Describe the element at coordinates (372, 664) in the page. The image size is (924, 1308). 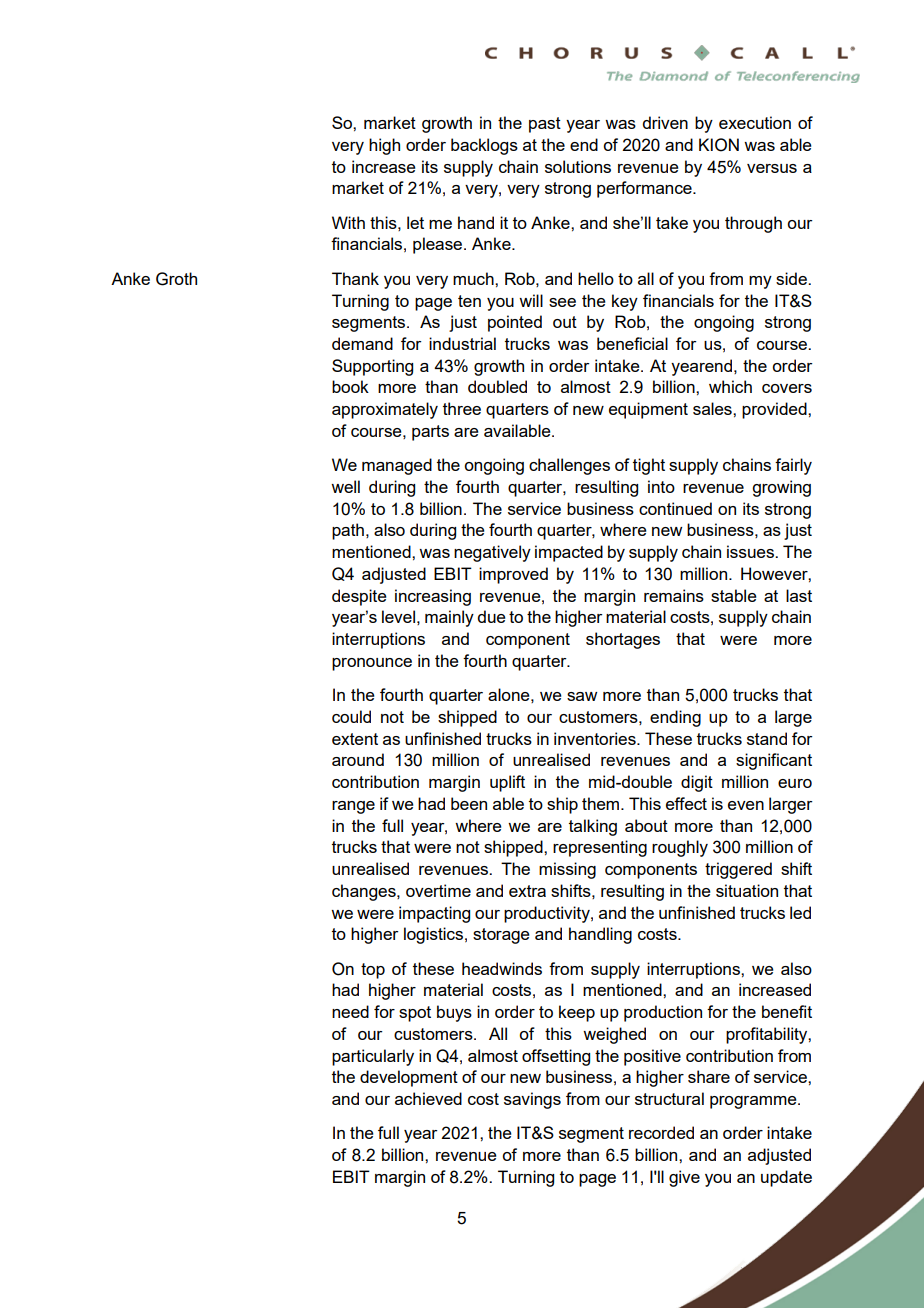
I see `pronounce` at that location.
